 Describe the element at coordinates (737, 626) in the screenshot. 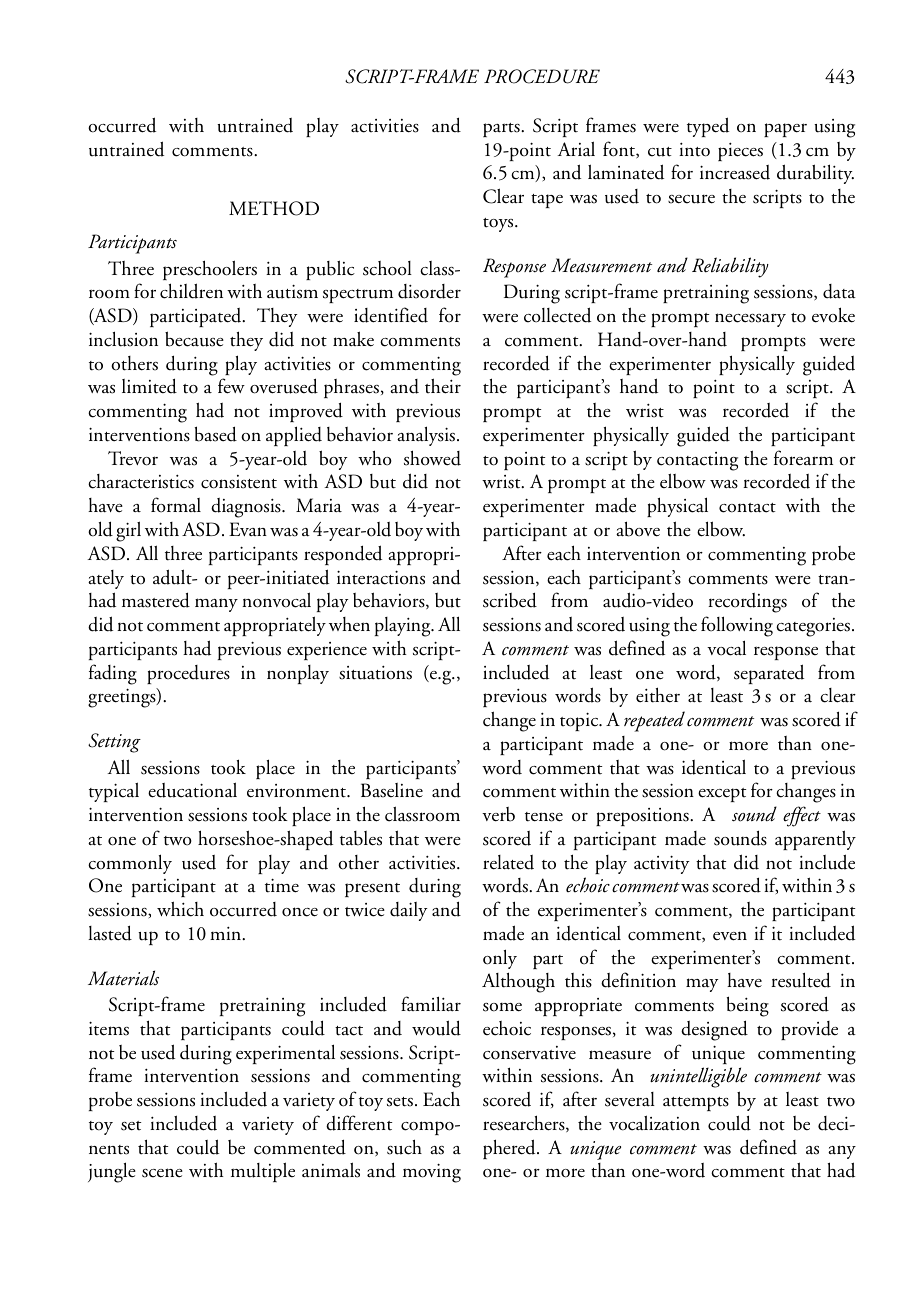

I see `following` at that location.
